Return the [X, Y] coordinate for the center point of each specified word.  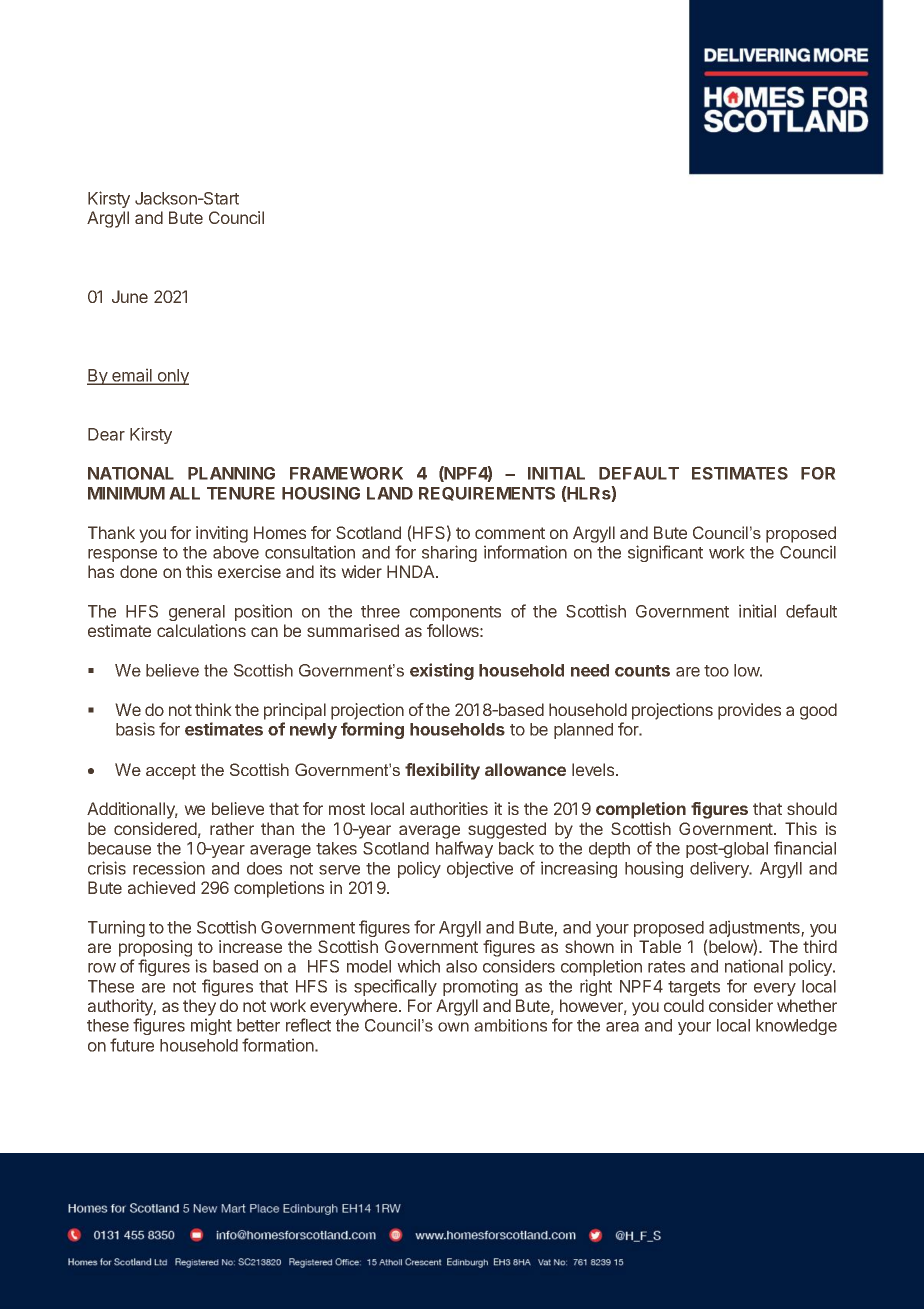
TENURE [241, 493]
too [716, 671]
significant [665, 553]
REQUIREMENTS [487, 494]
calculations [201, 630]
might [211, 1026]
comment [510, 533]
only [172, 377]
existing [442, 671]
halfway [464, 849]
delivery [720, 869]
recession [169, 868]
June [130, 296]
